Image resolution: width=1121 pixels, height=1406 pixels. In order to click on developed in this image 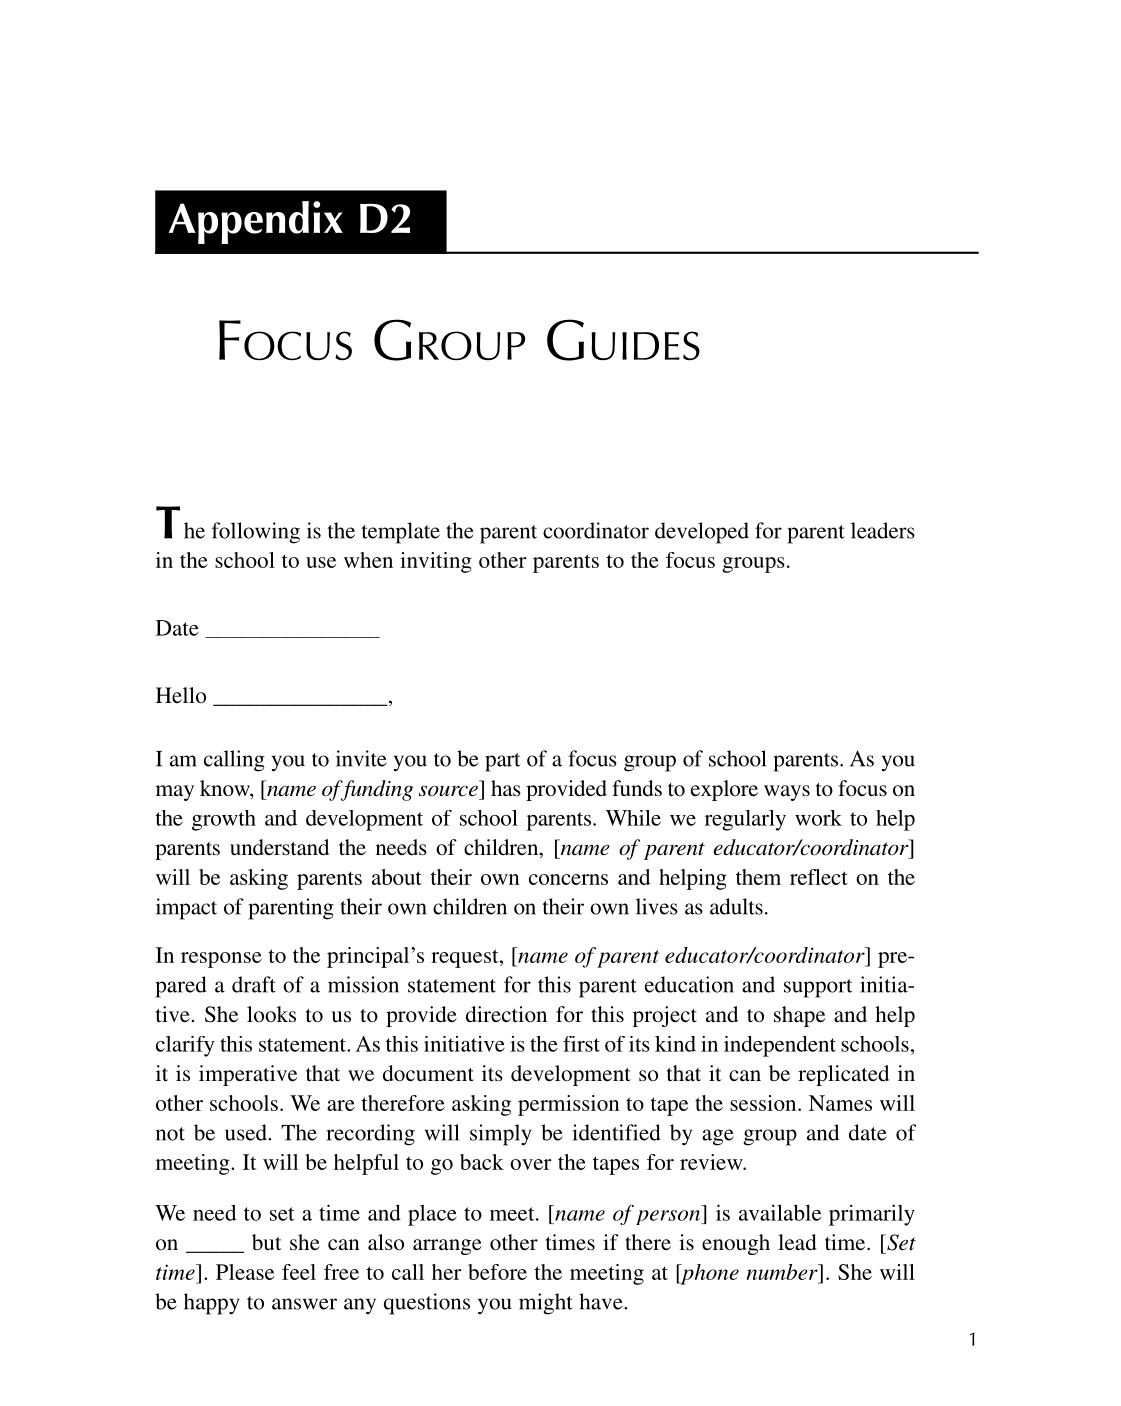, I will do `click(702, 533)`.
